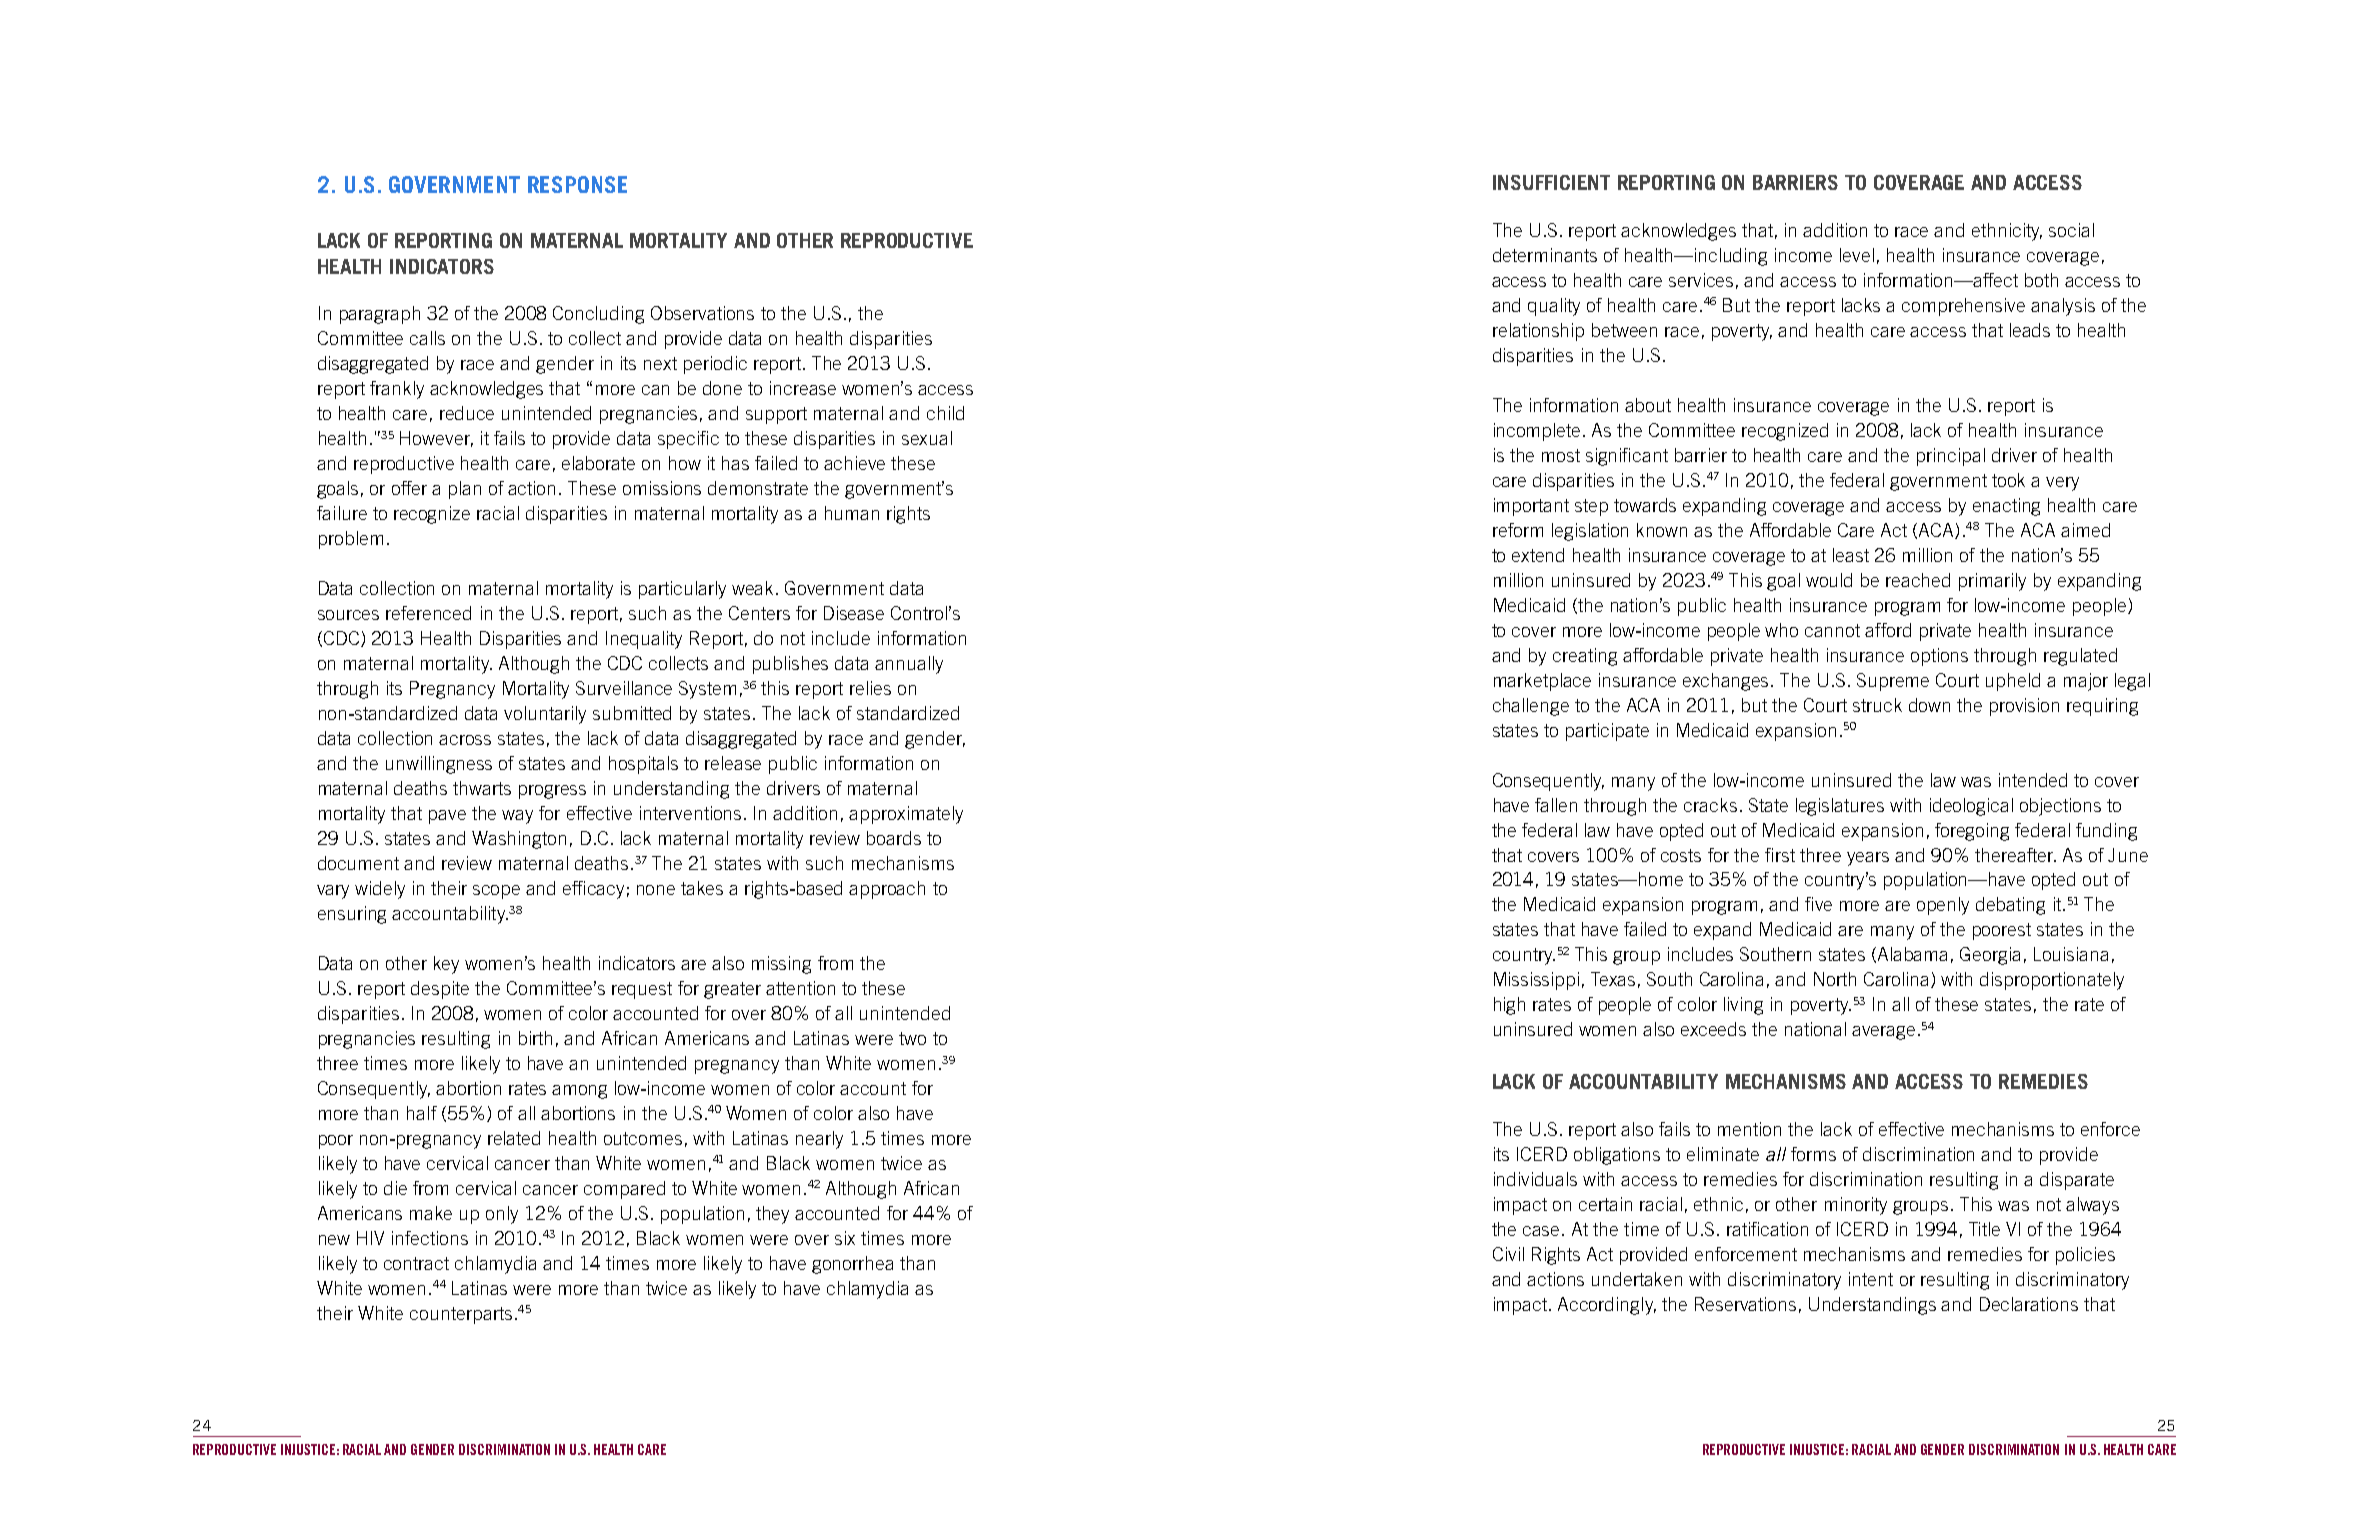 The width and height of the page is (2353, 1522). Describe the element at coordinates (1509, 1006) in the page. I see `high` at that location.
